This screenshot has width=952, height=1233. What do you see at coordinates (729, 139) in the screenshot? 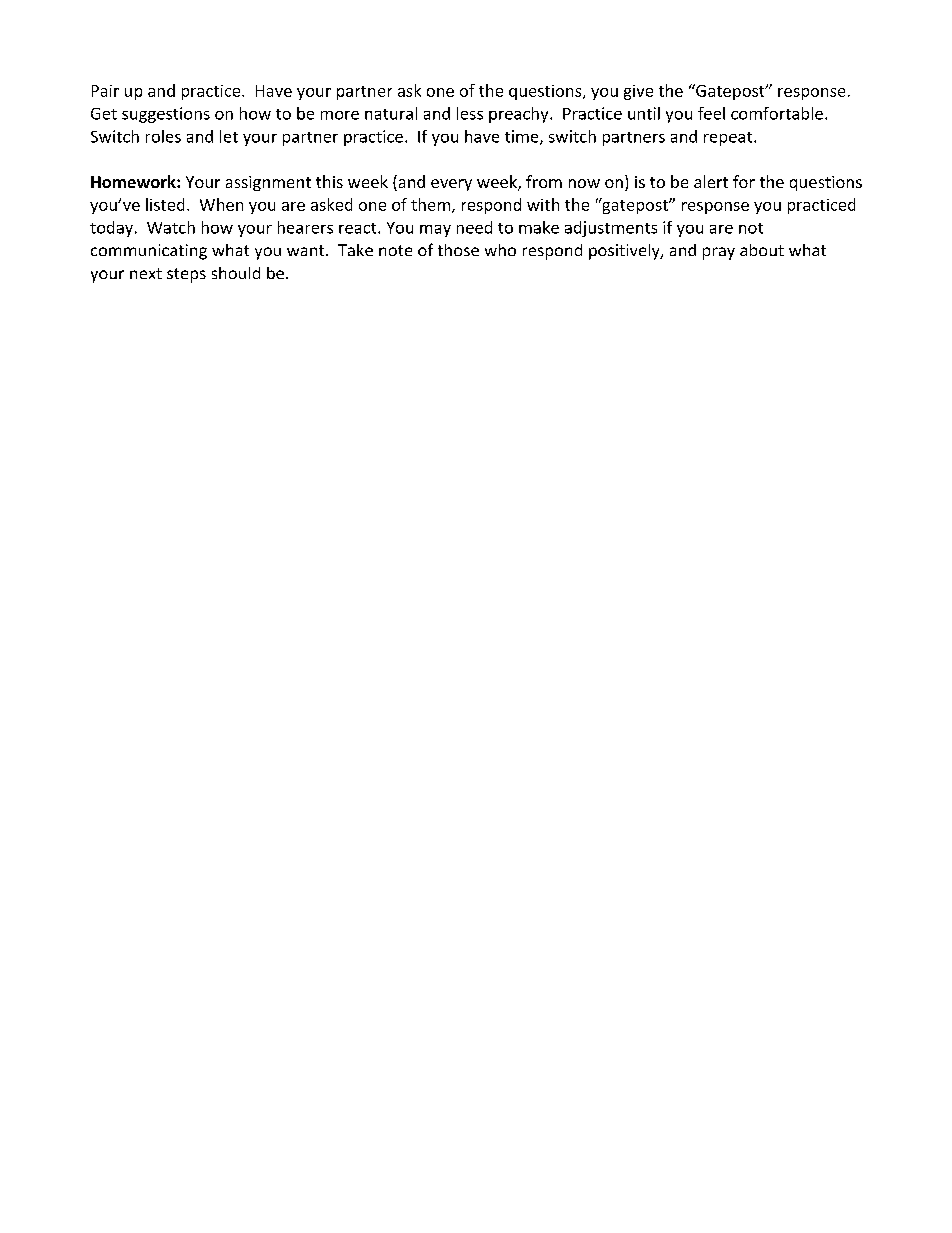
I see `repeat` at bounding box center [729, 139].
